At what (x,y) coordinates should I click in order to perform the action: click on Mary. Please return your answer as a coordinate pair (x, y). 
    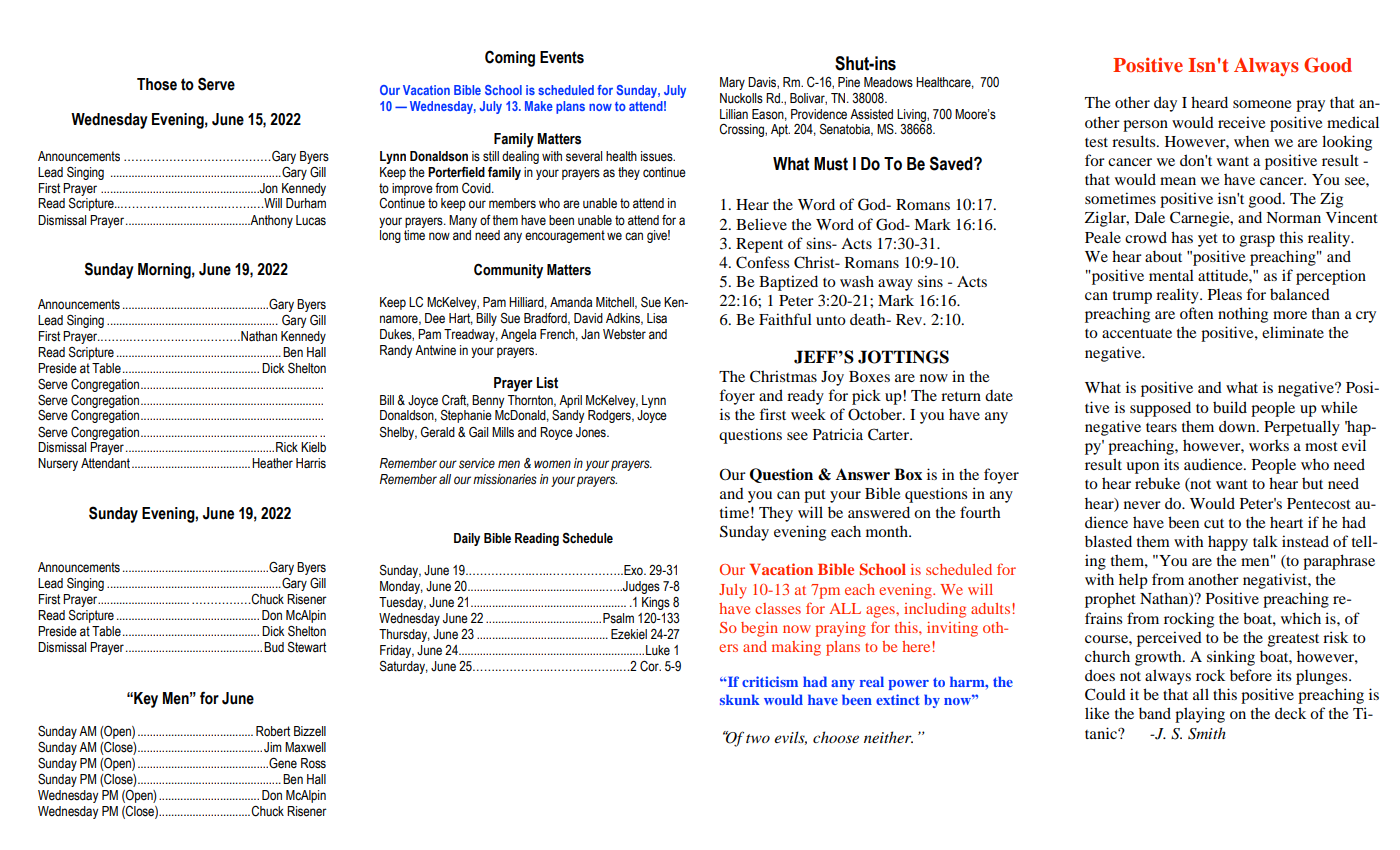
    Looking at the image, I should click on (732, 83).
